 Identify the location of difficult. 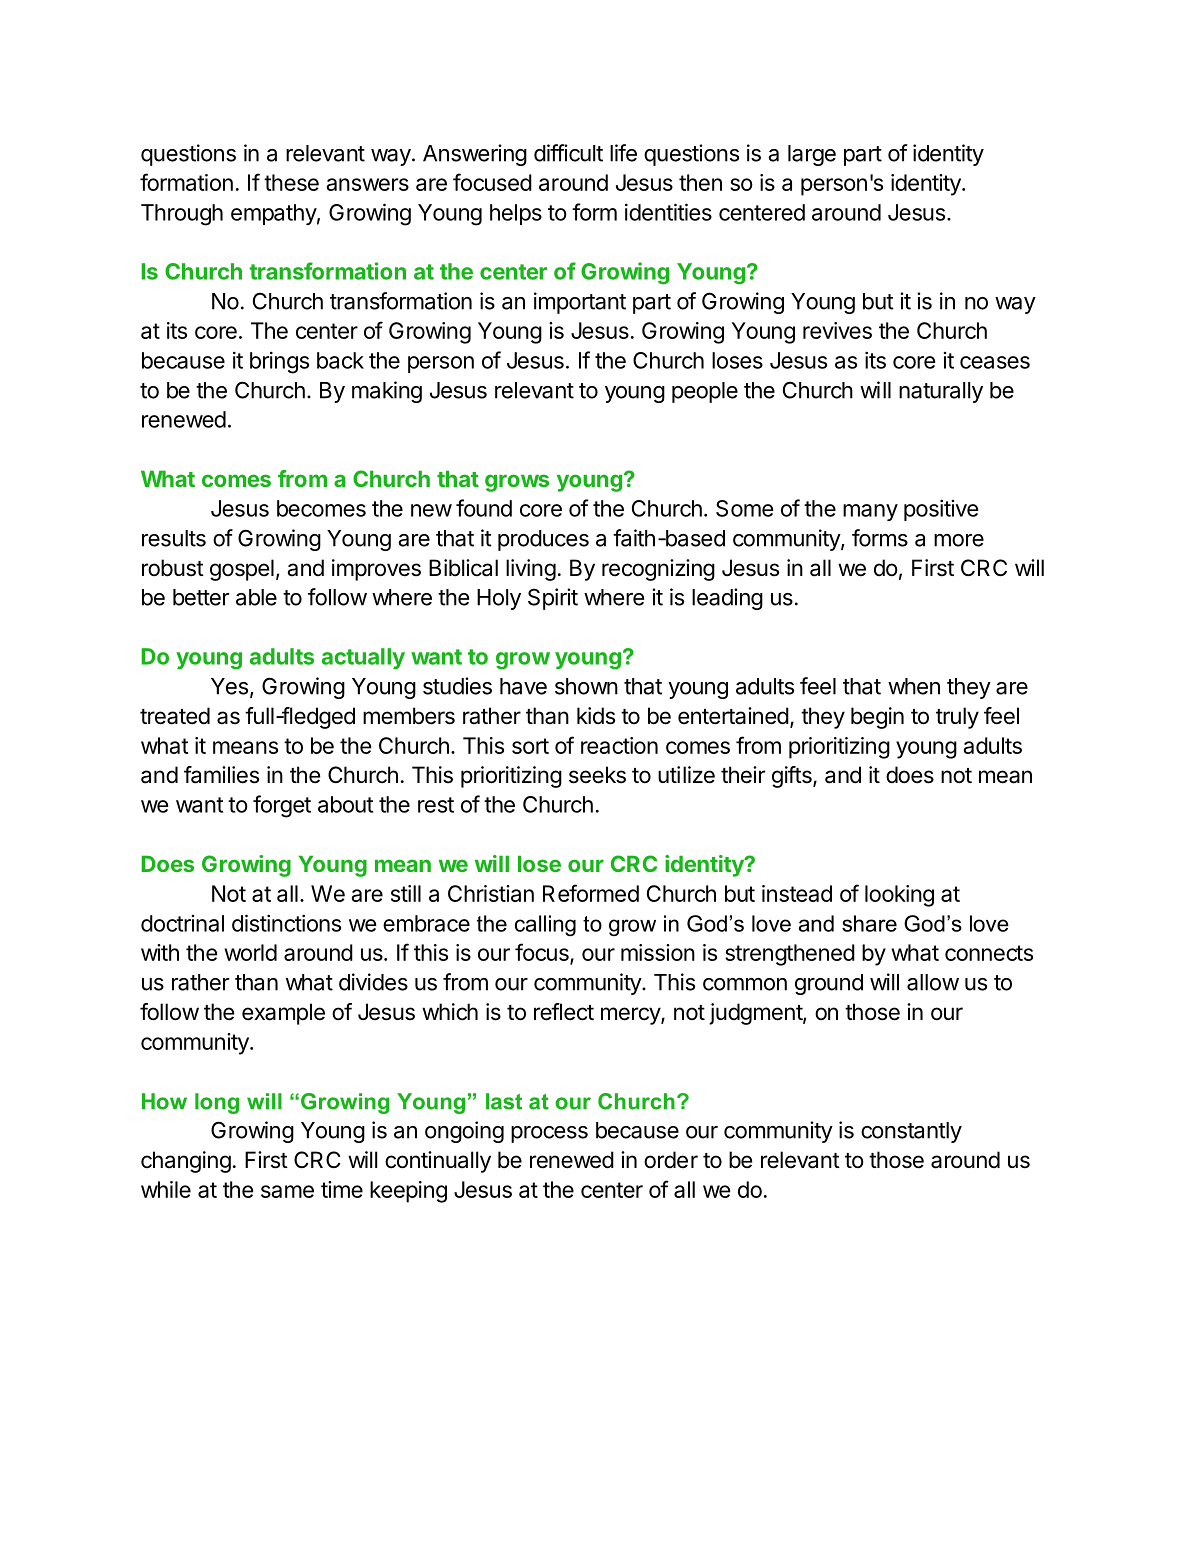
(568, 153).
